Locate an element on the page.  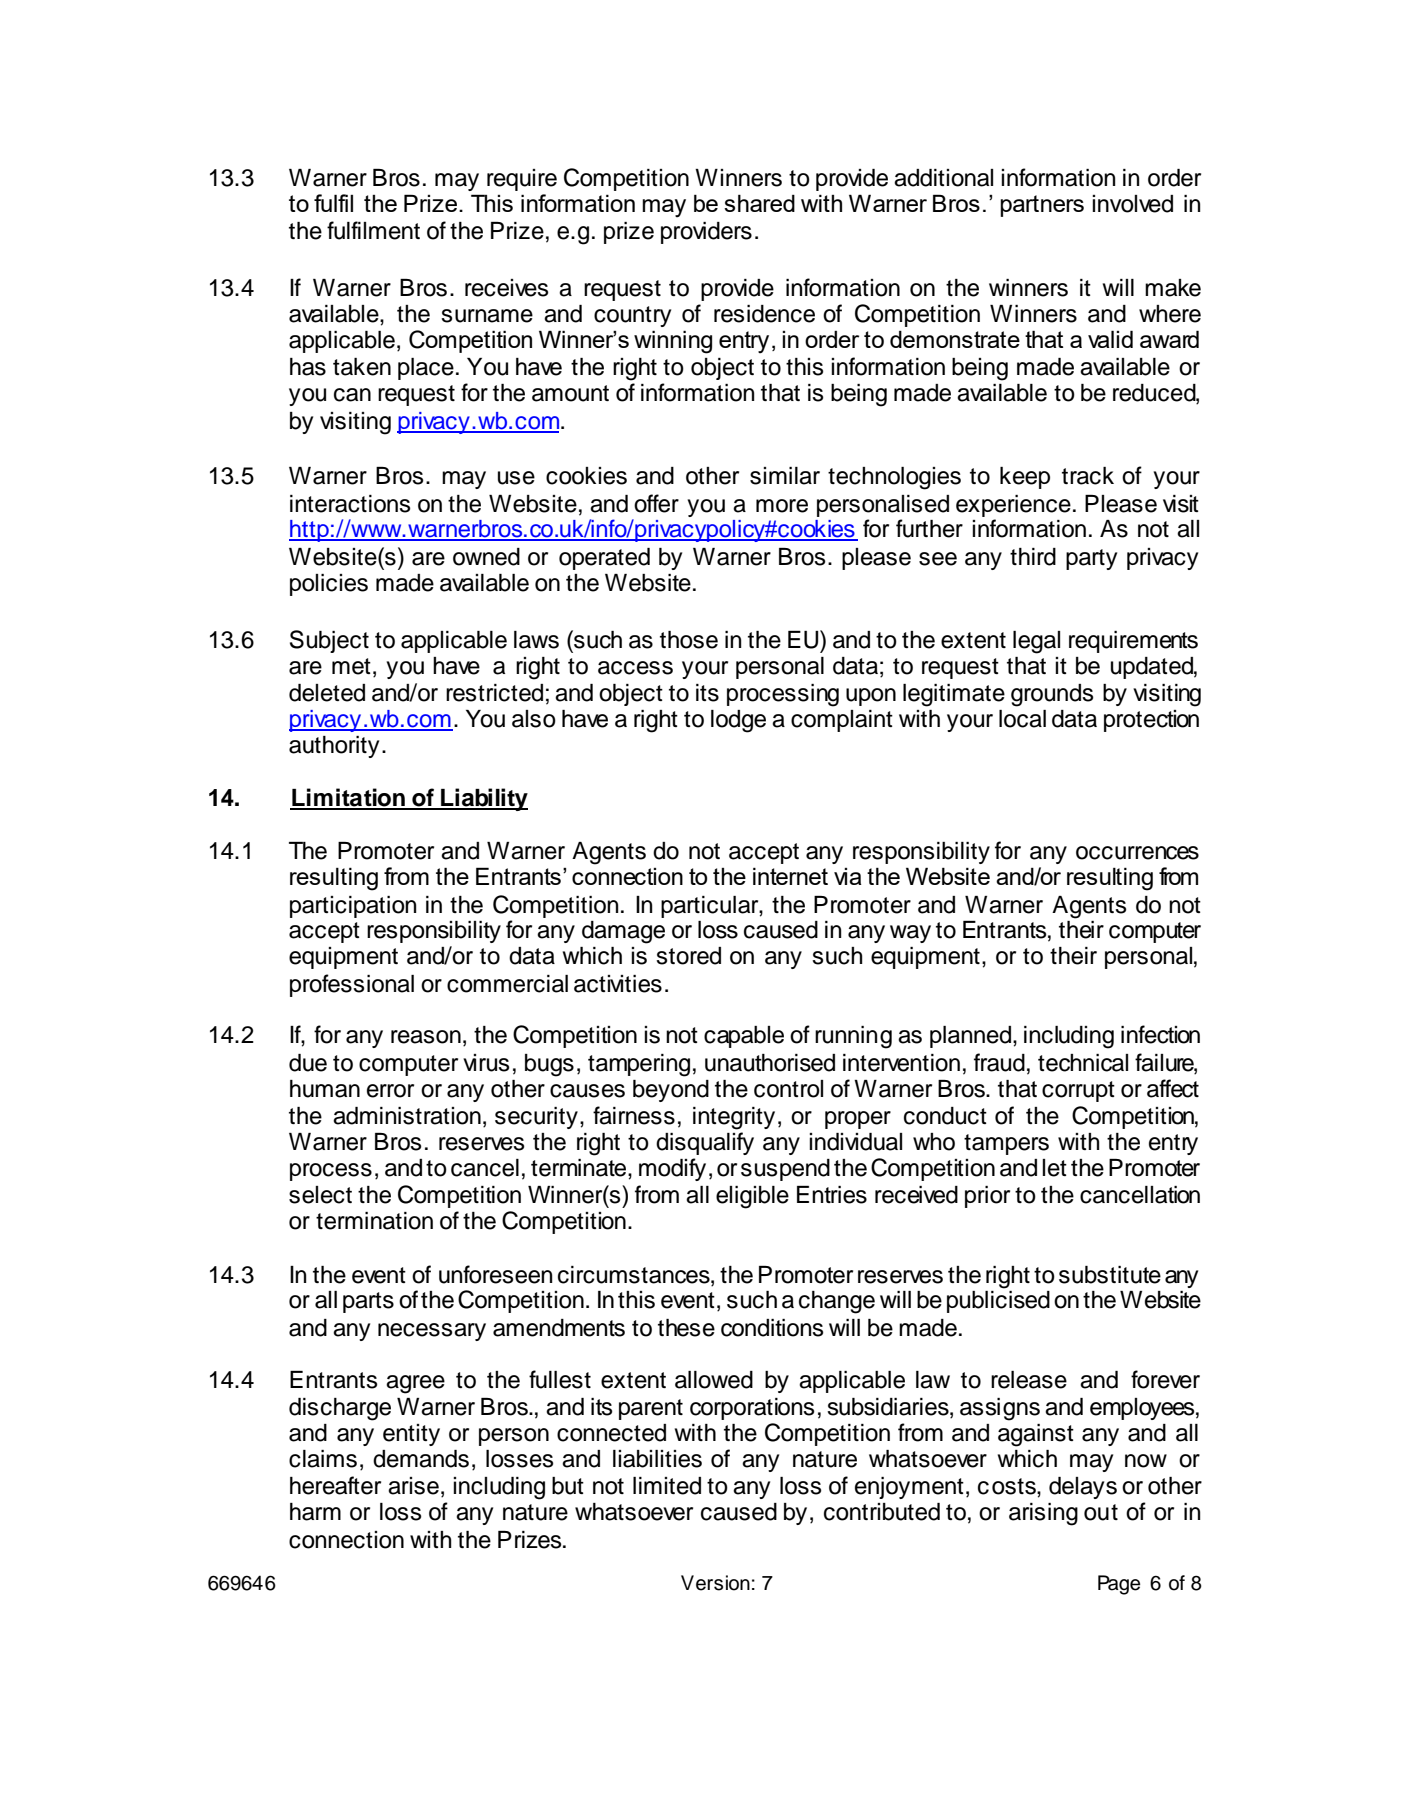
Version is located at coordinates (715, 1583).
